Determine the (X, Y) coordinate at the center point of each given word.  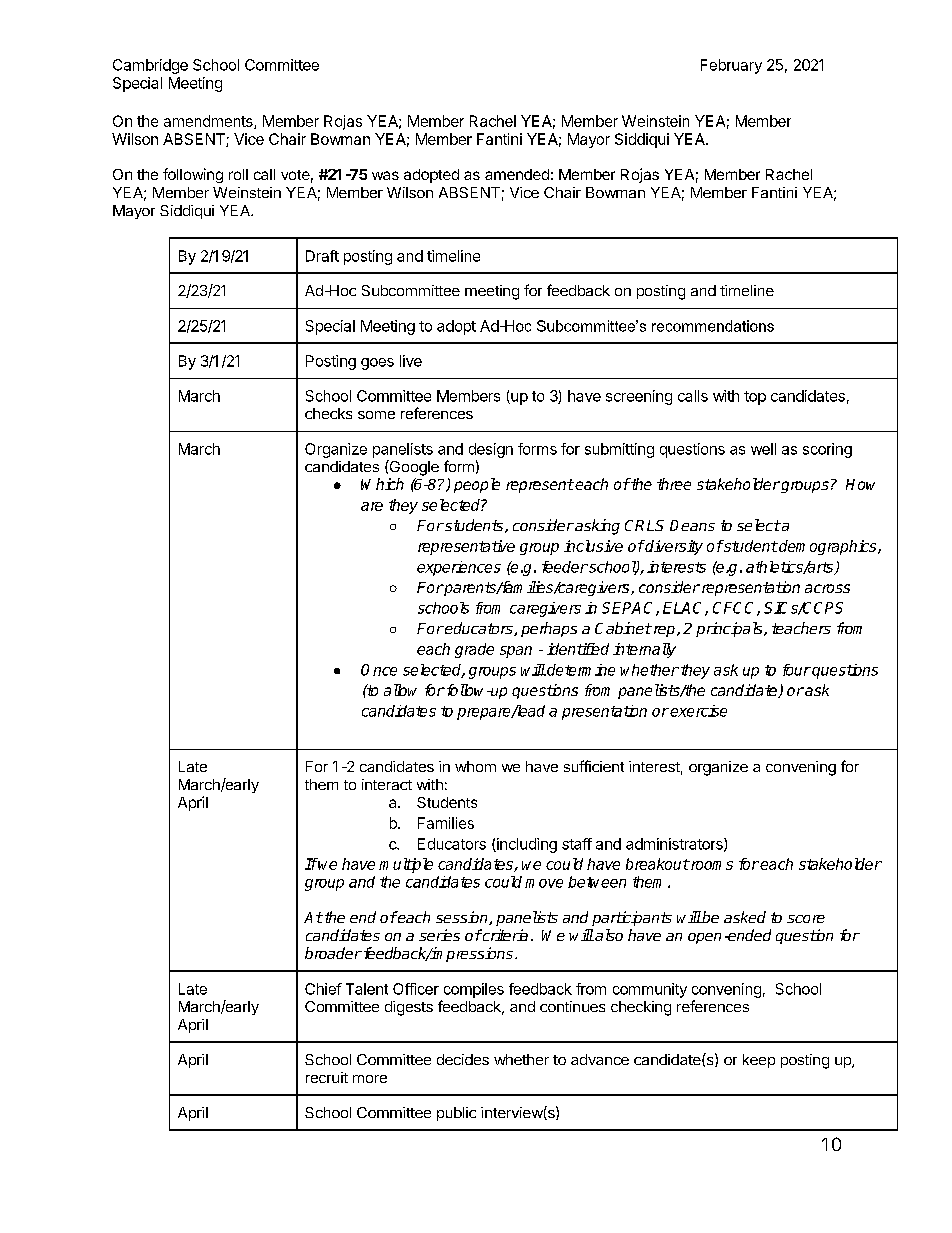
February (731, 66)
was (385, 175)
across (827, 588)
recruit (327, 1077)
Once (379, 670)
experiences (459, 568)
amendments (209, 122)
